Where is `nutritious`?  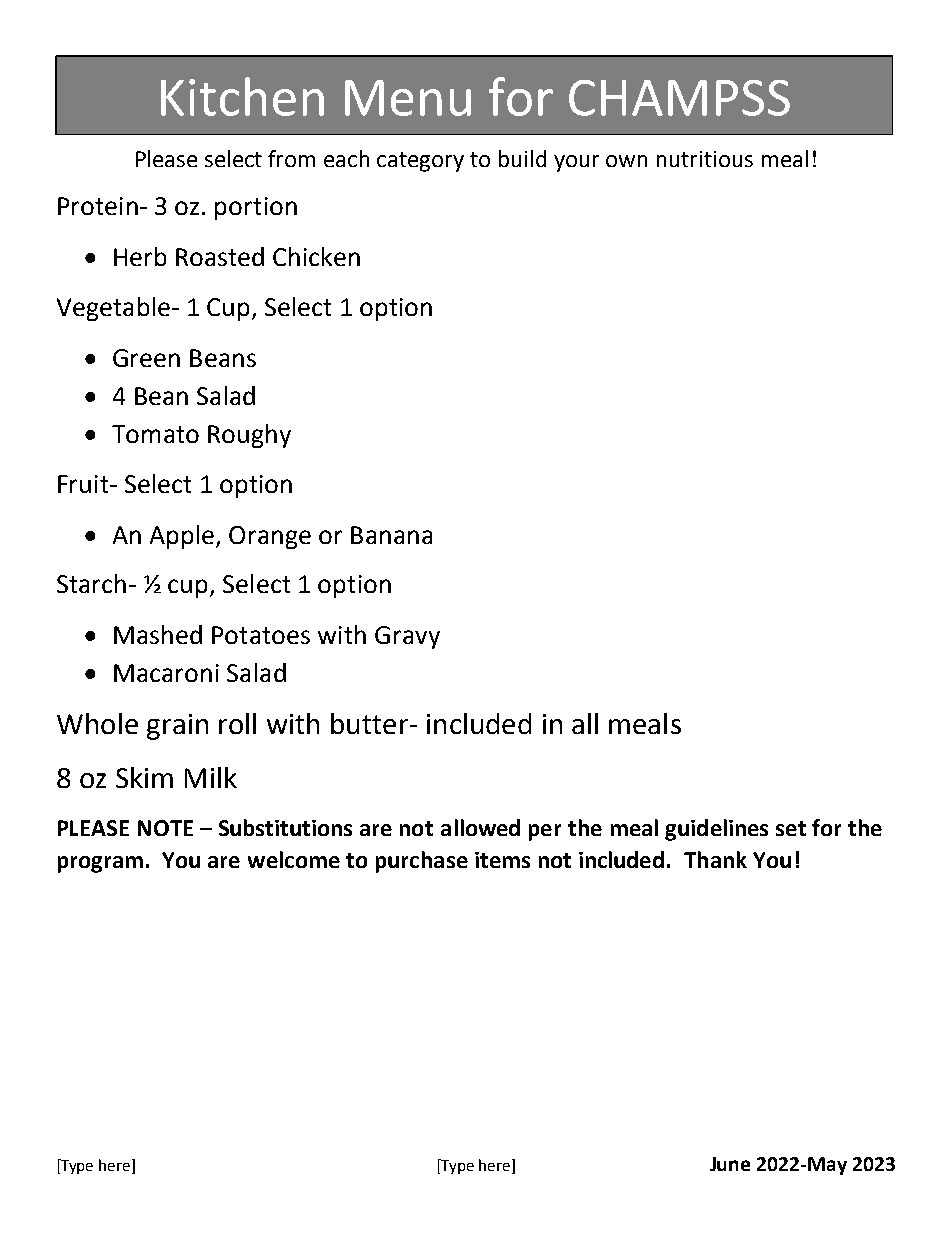
nutritious is located at coordinates (705, 159).
